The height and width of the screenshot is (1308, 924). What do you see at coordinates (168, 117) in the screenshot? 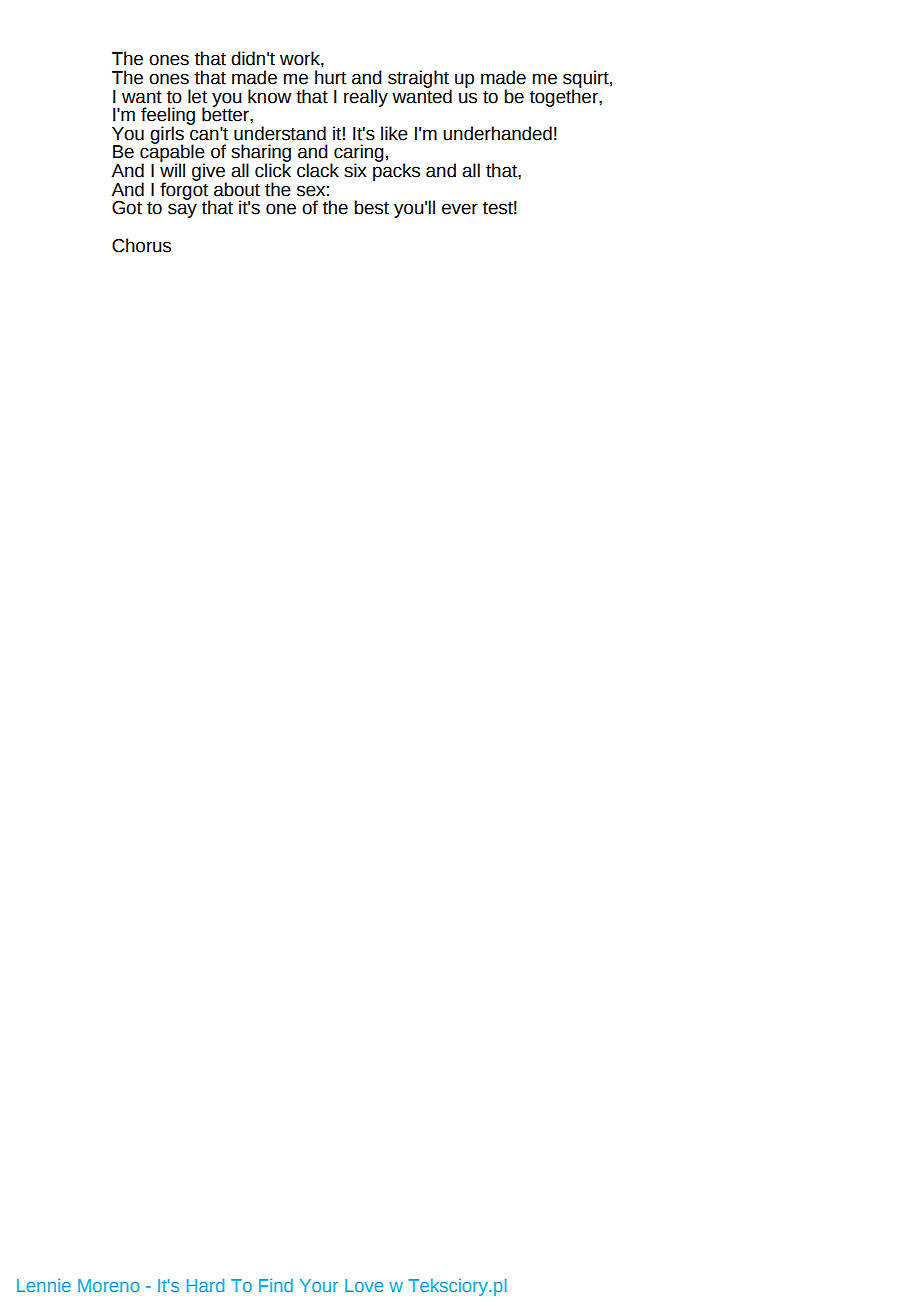
I see `feeling` at bounding box center [168, 117].
